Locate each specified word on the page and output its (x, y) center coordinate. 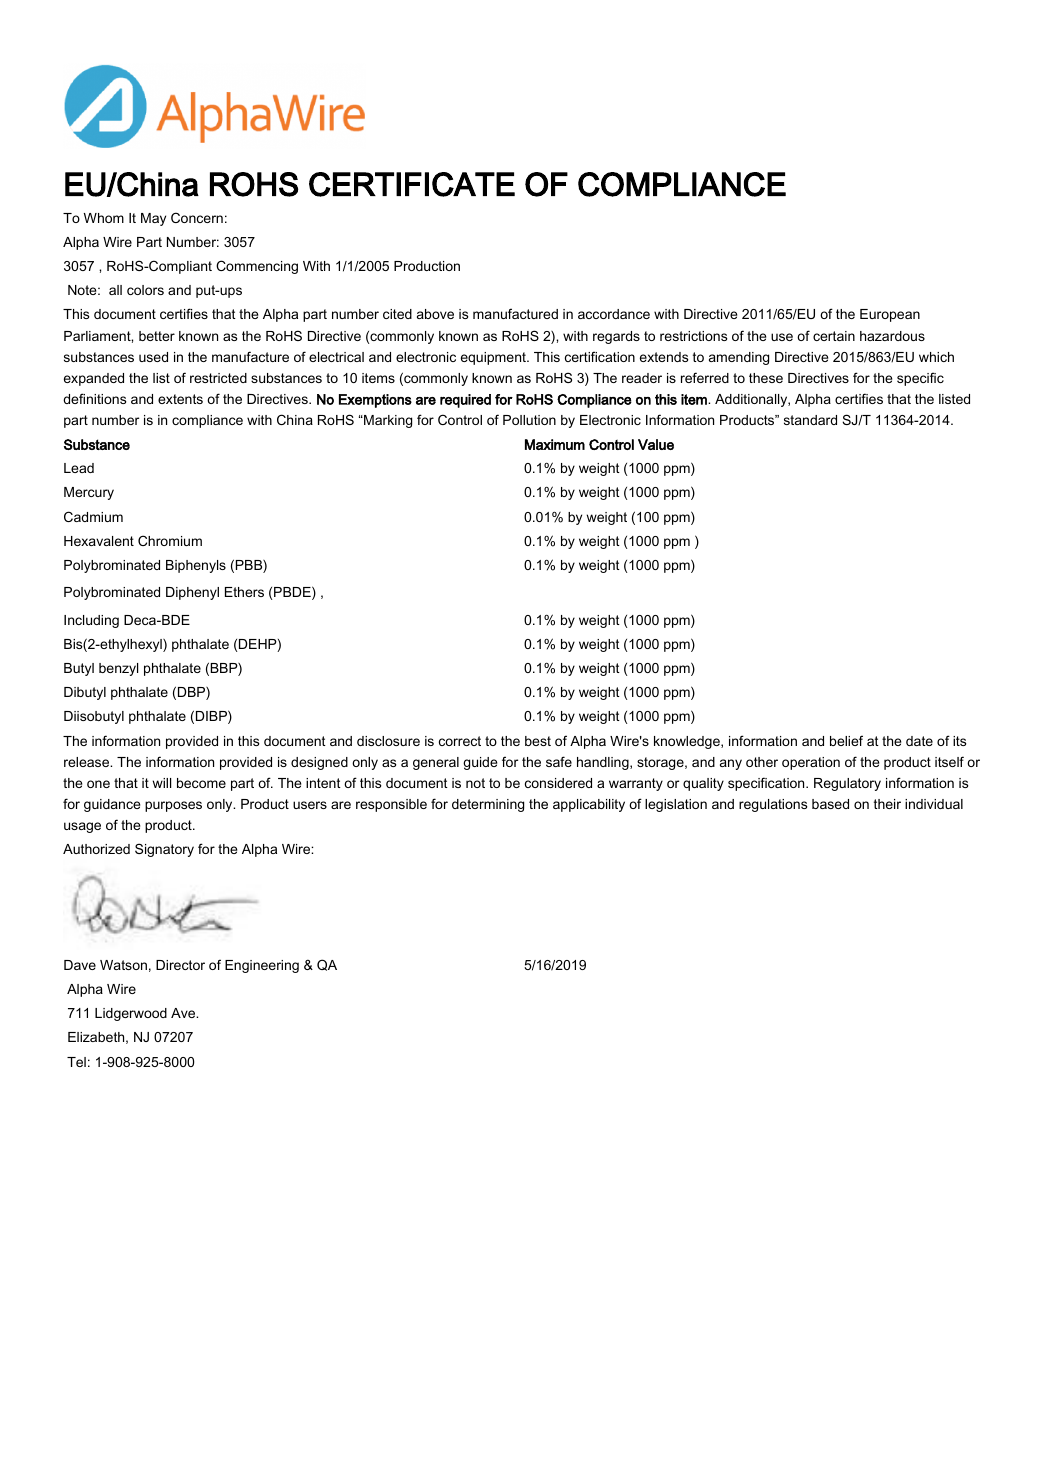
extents (180, 399)
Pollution (529, 420)
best (538, 741)
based (830, 804)
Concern (197, 217)
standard (810, 420)
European (890, 315)
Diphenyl (192, 593)
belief (846, 740)
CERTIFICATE (412, 184)
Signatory (164, 850)
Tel (76, 1062)
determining (488, 805)
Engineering (262, 966)
